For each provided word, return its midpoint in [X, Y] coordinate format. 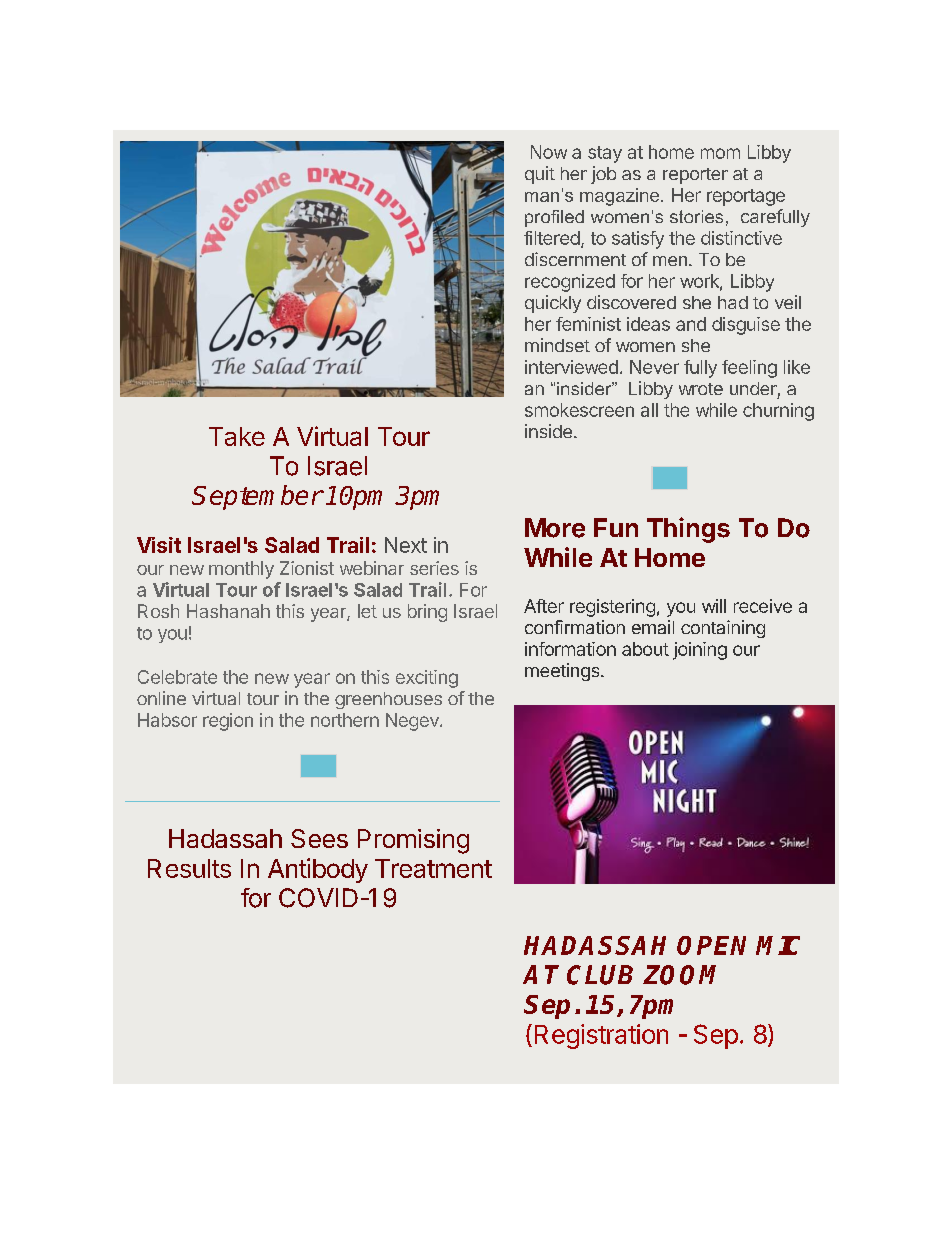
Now [549, 152]
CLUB [600, 975]
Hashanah [228, 611]
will [714, 606]
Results [189, 868]
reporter [695, 176]
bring [427, 613]
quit [540, 175]
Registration [601, 1036]
